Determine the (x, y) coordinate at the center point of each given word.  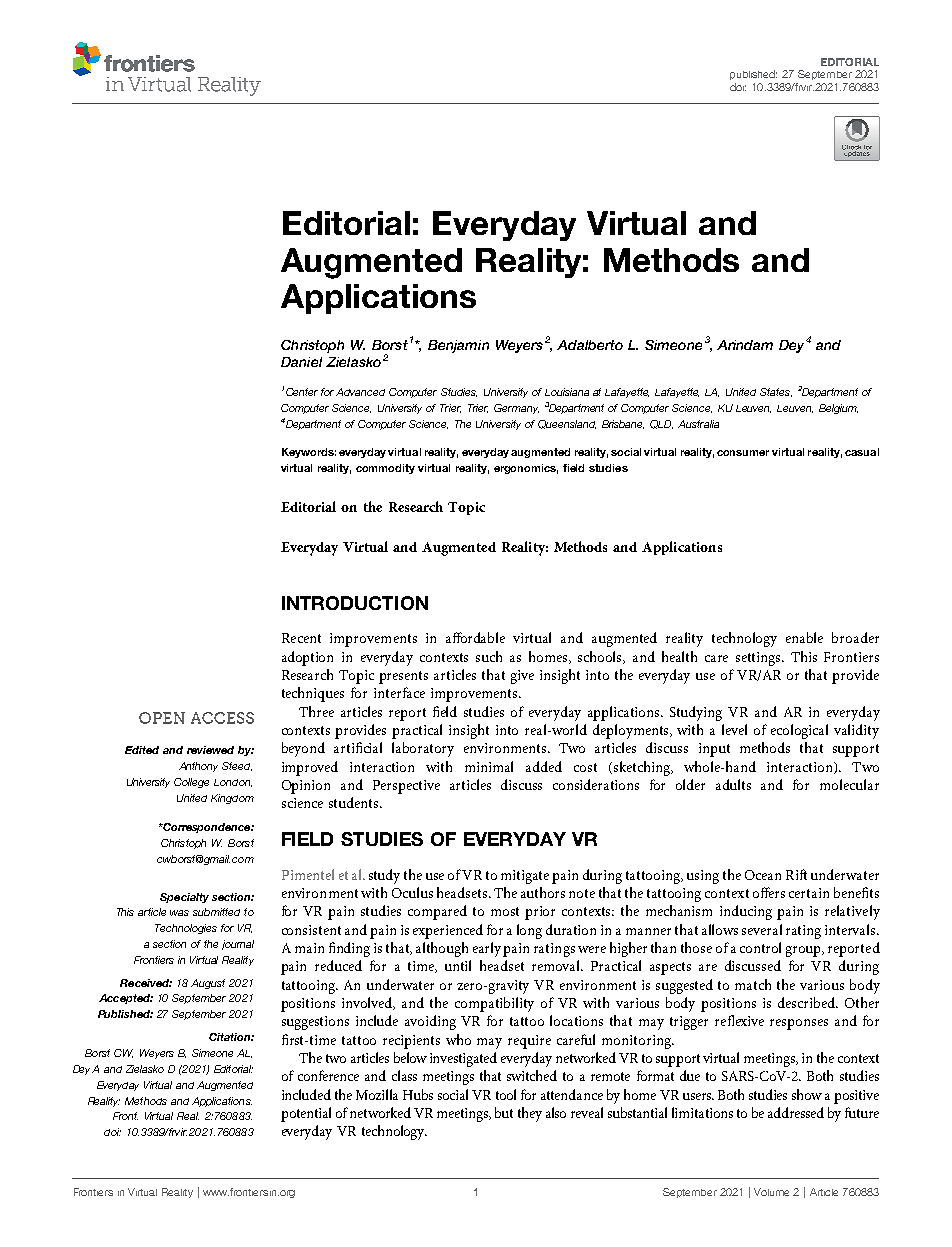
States (776, 392)
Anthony (198, 767)
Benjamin (458, 346)
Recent (301, 638)
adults (733, 784)
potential (306, 1114)
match (753, 984)
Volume (771, 1192)
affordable (475, 637)
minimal (489, 766)
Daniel (301, 362)
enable (804, 637)
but (504, 1112)
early (488, 949)
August (208, 984)
